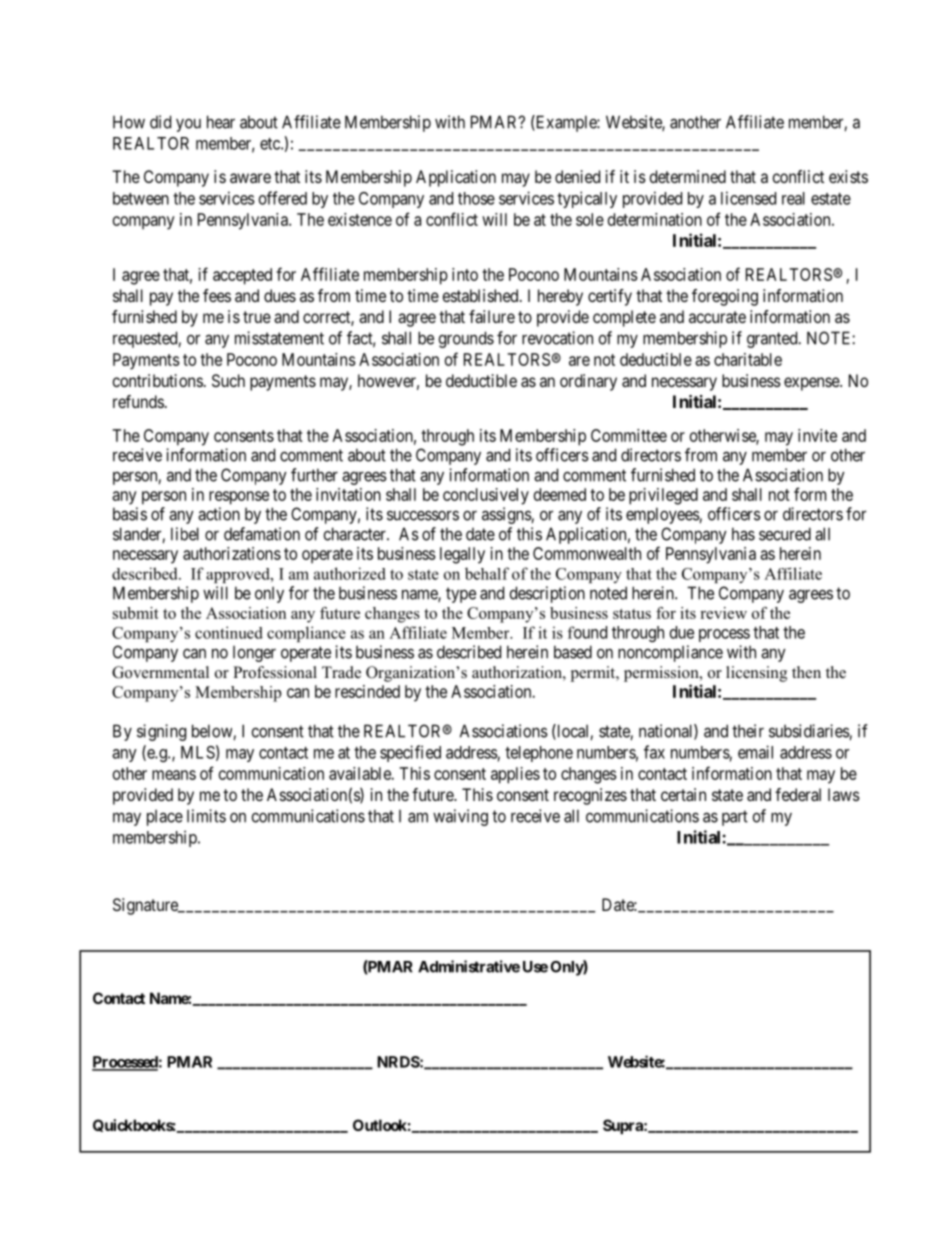 The width and height of the document is (952, 1233). I want to click on limits, so click(206, 816).
